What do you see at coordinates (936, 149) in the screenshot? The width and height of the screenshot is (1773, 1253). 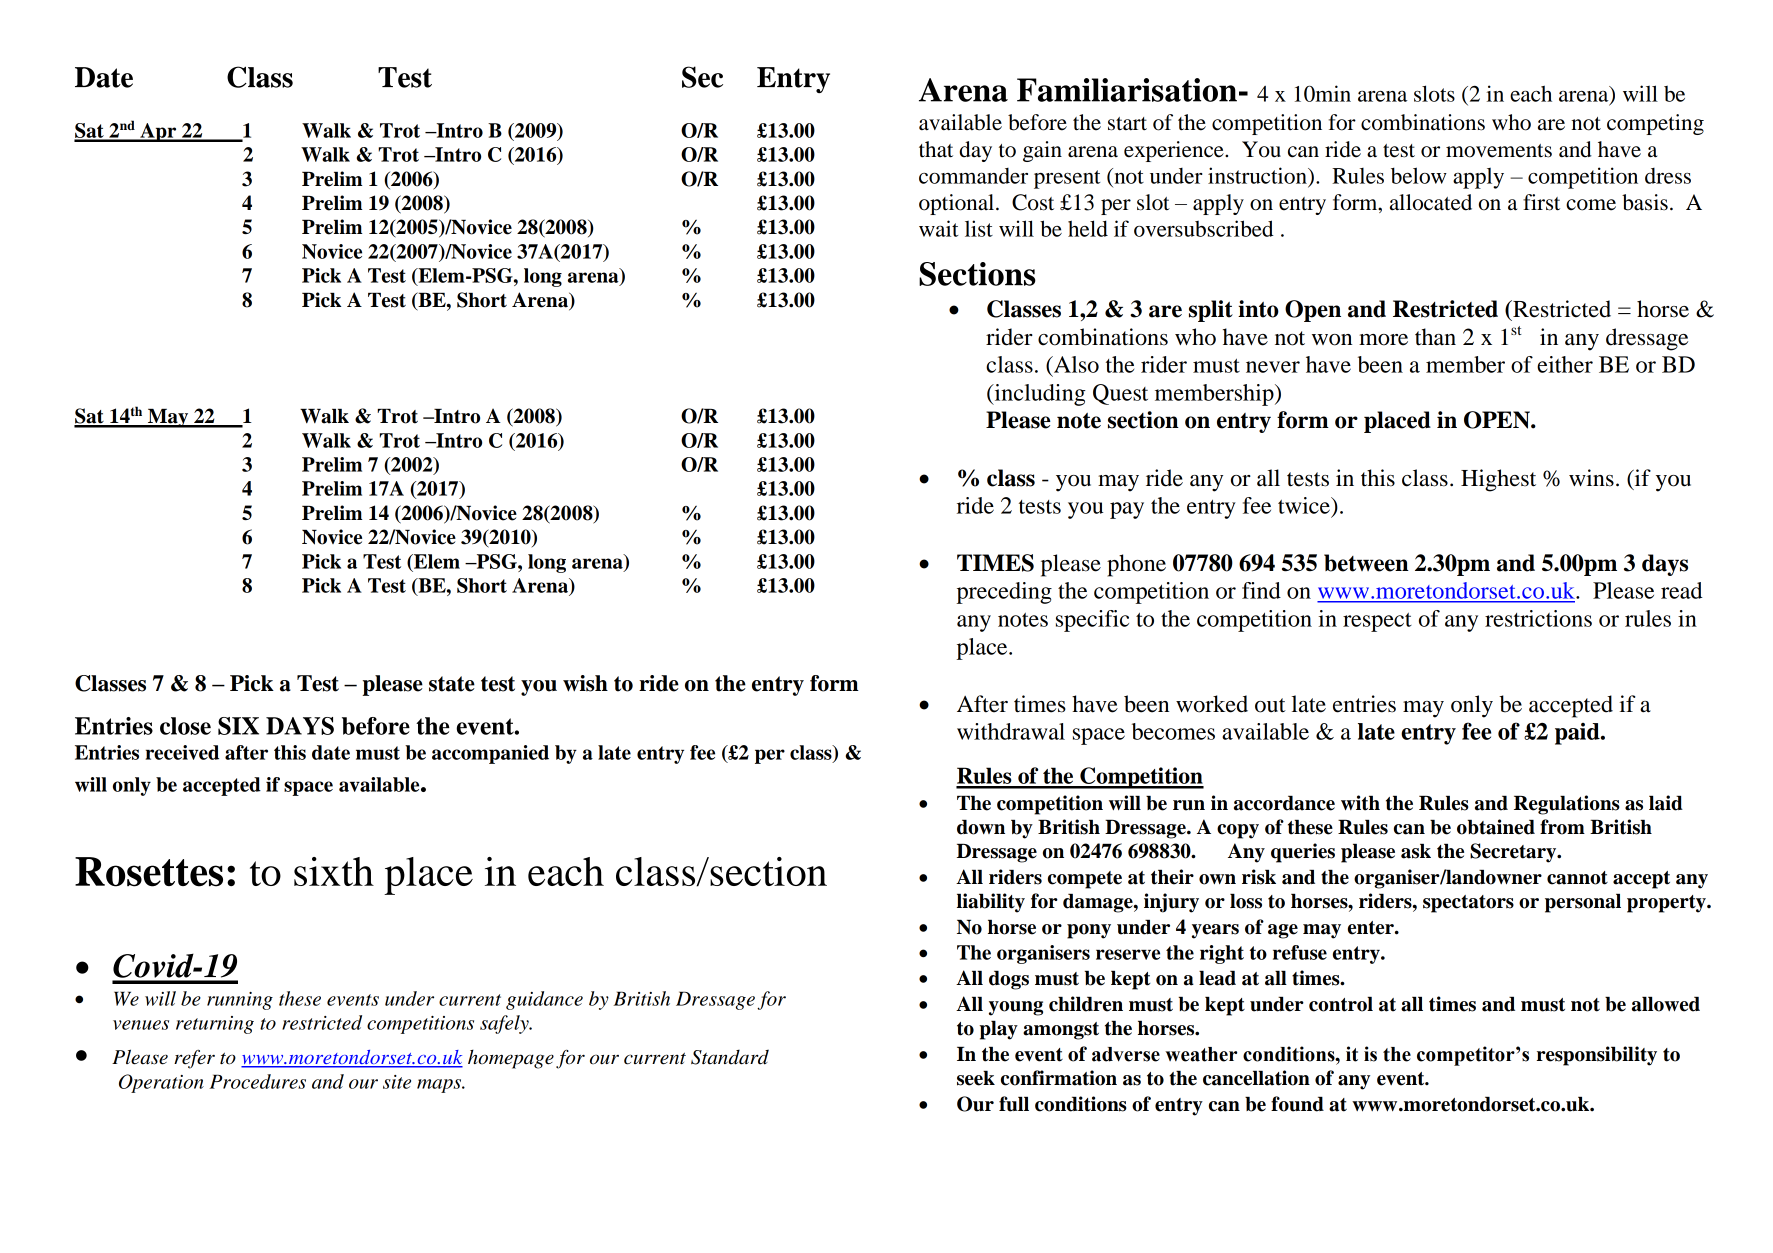 I see `that` at bounding box center [936, 149].
